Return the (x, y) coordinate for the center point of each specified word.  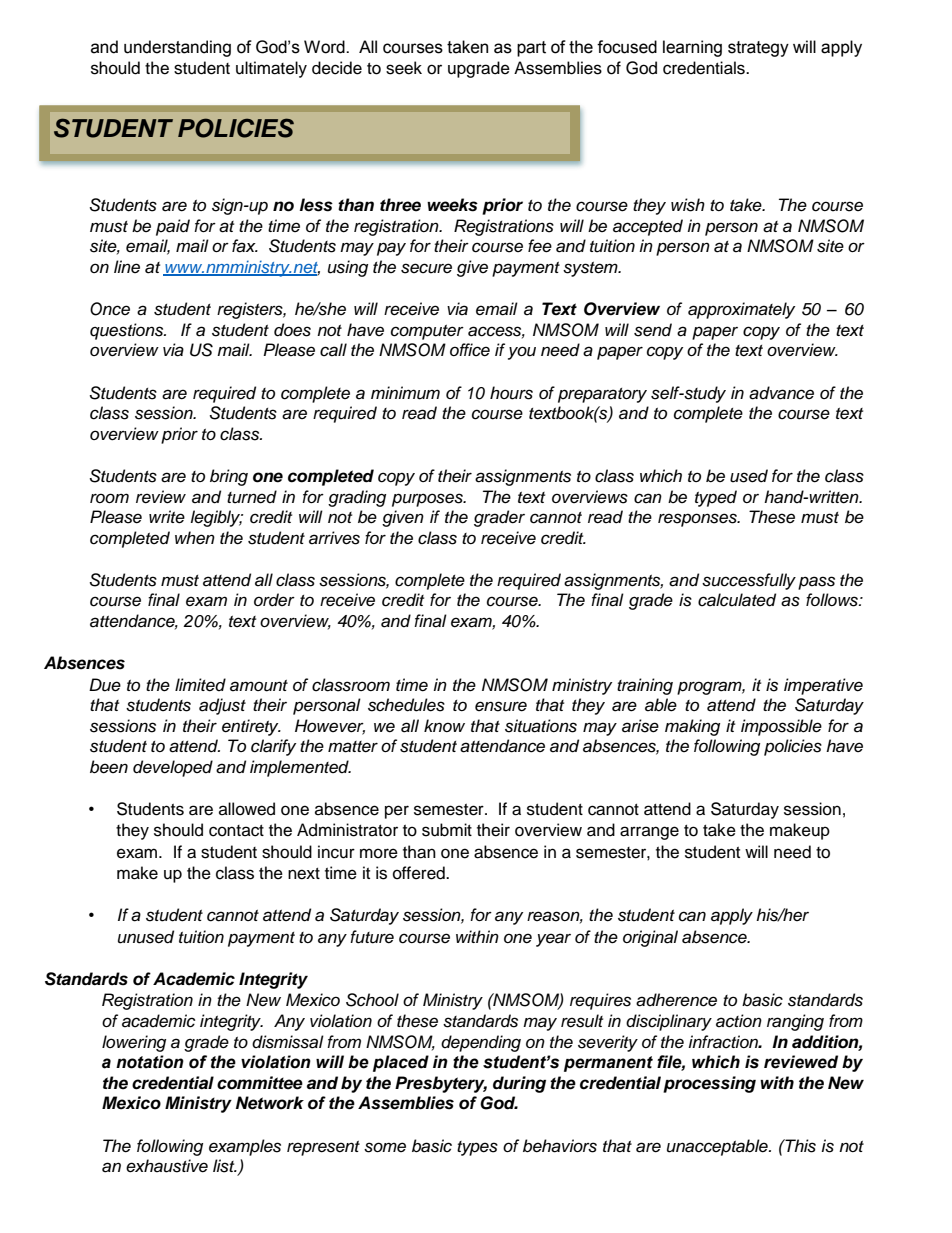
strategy (758, 49)
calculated (737, 600)
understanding (177, 48)
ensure (501, 706)
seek (404, 68)
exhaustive (167, 1166)
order (274, 600)
